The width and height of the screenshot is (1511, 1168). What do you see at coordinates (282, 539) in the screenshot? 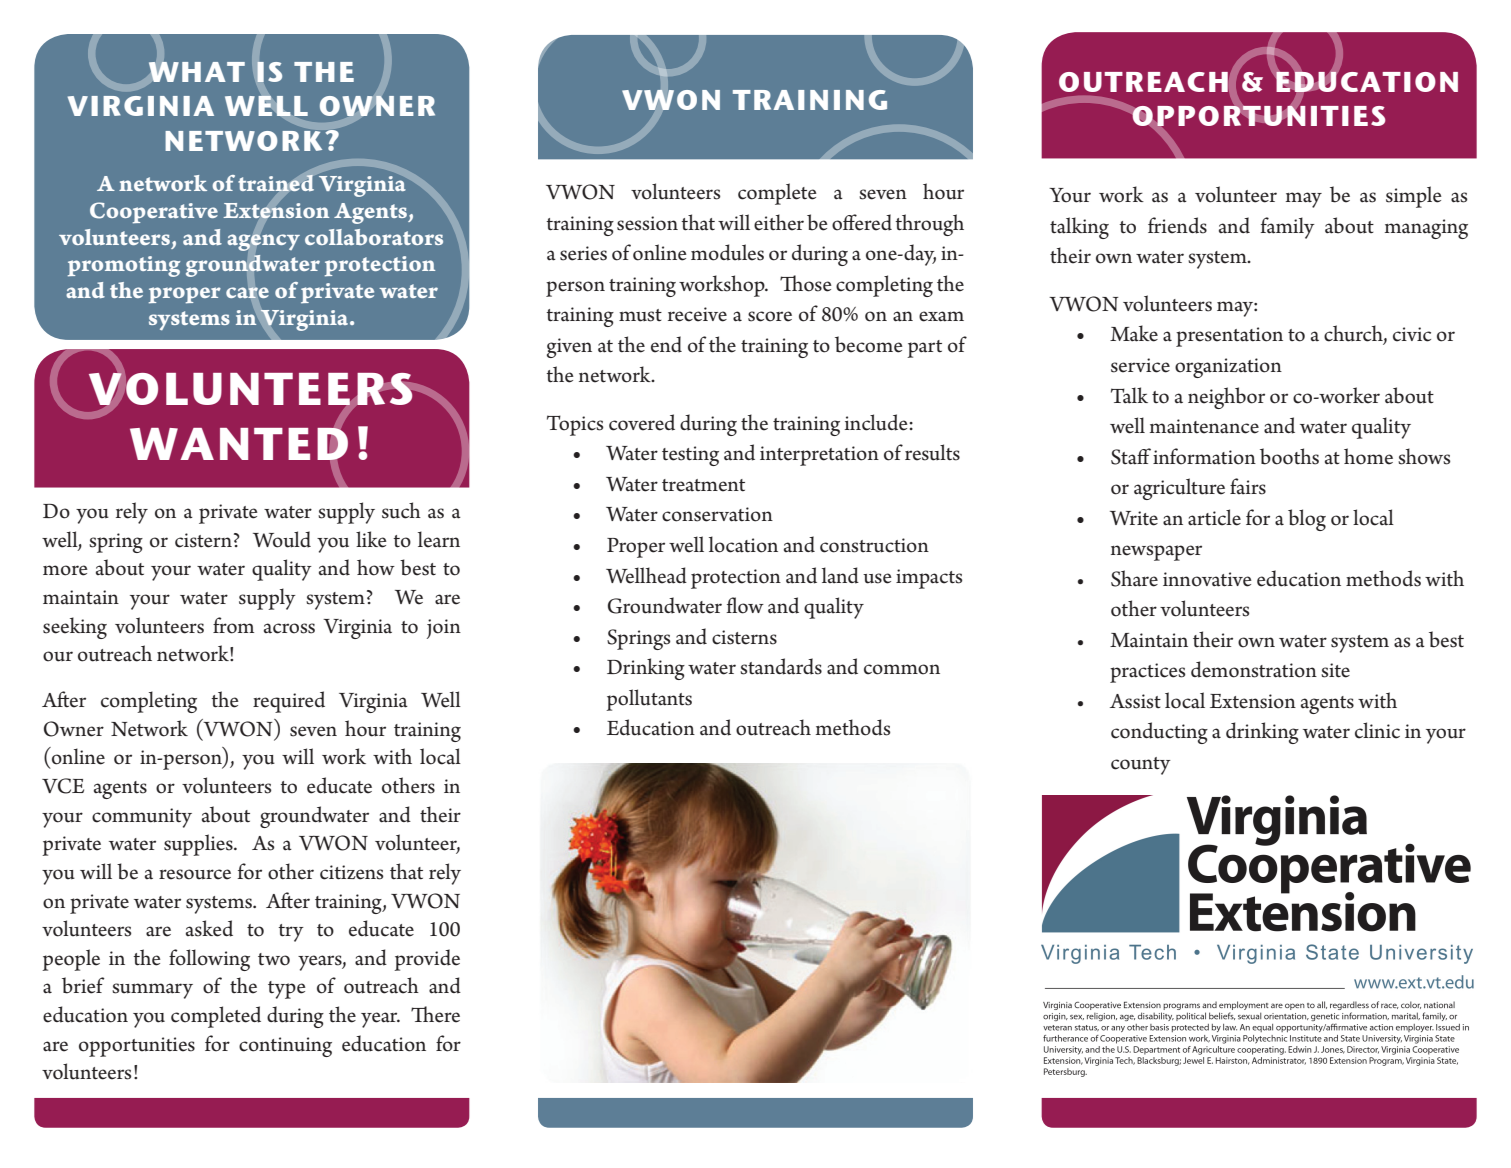
I see `Would` at bounding box center [282, 539].
